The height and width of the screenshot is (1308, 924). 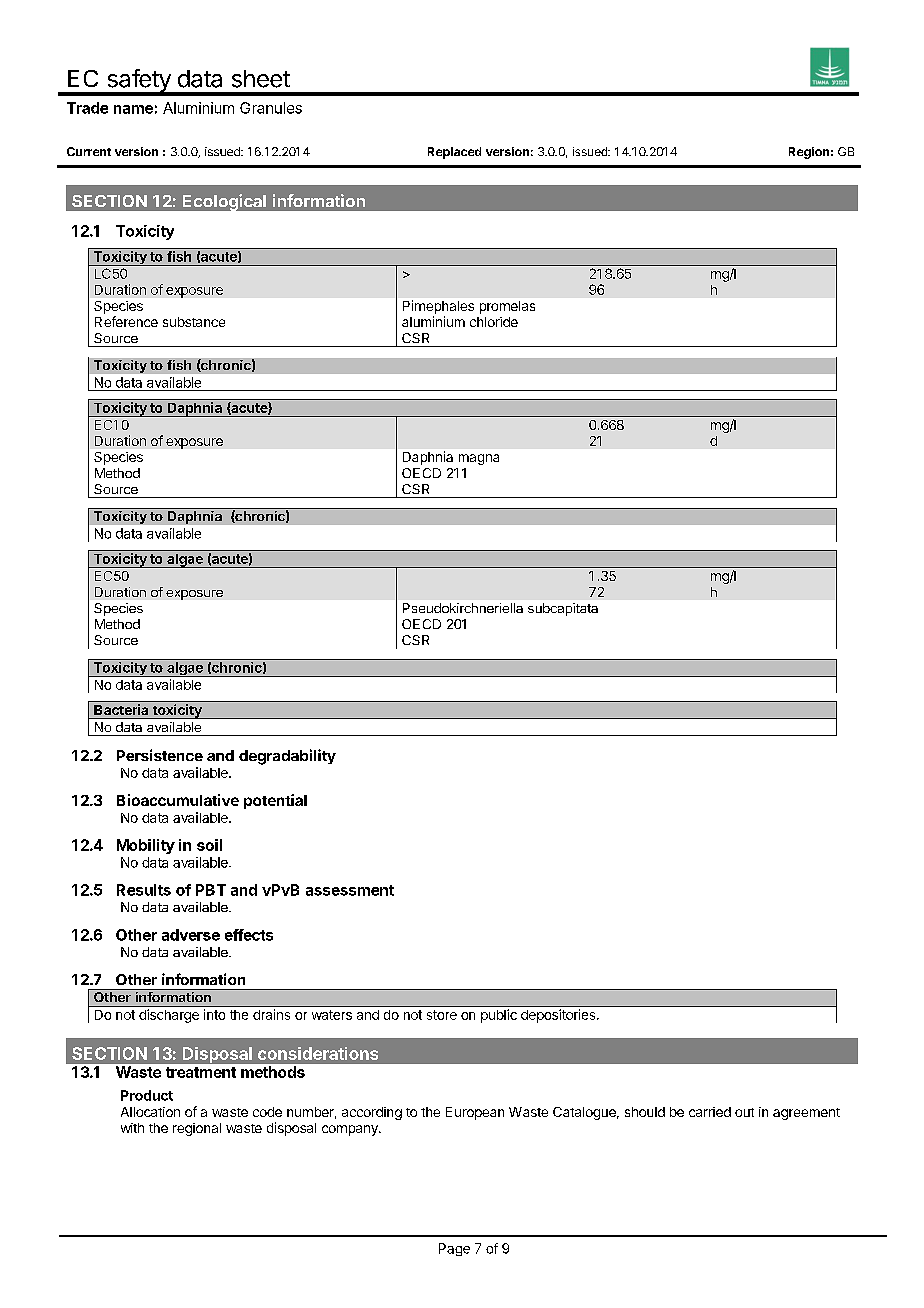 What do you see at coordinates (710, 1112) in the screenshot?
I see `carried` at bounding box center [710, 1112].
